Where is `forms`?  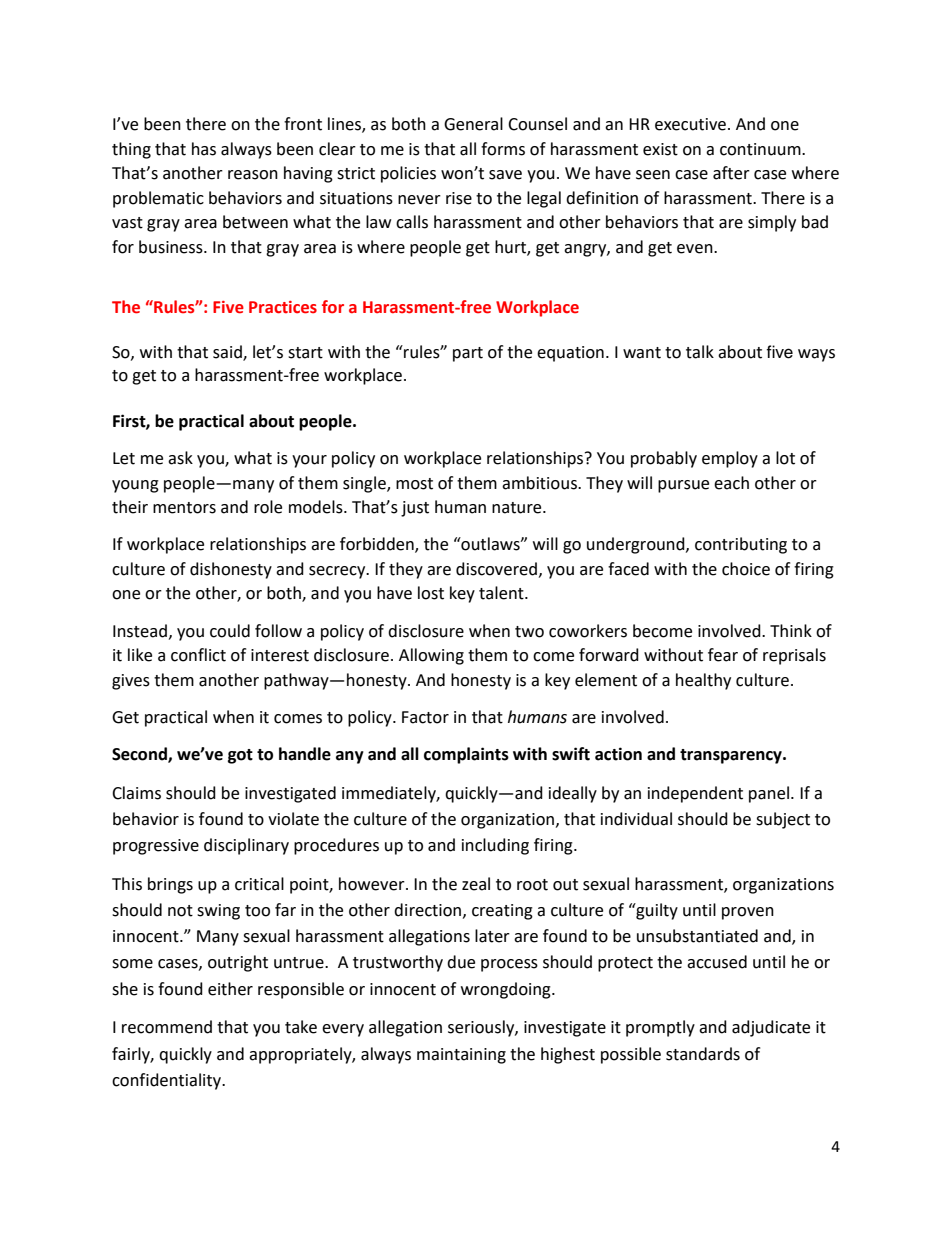 forms is located at coordinates (503, 149).
